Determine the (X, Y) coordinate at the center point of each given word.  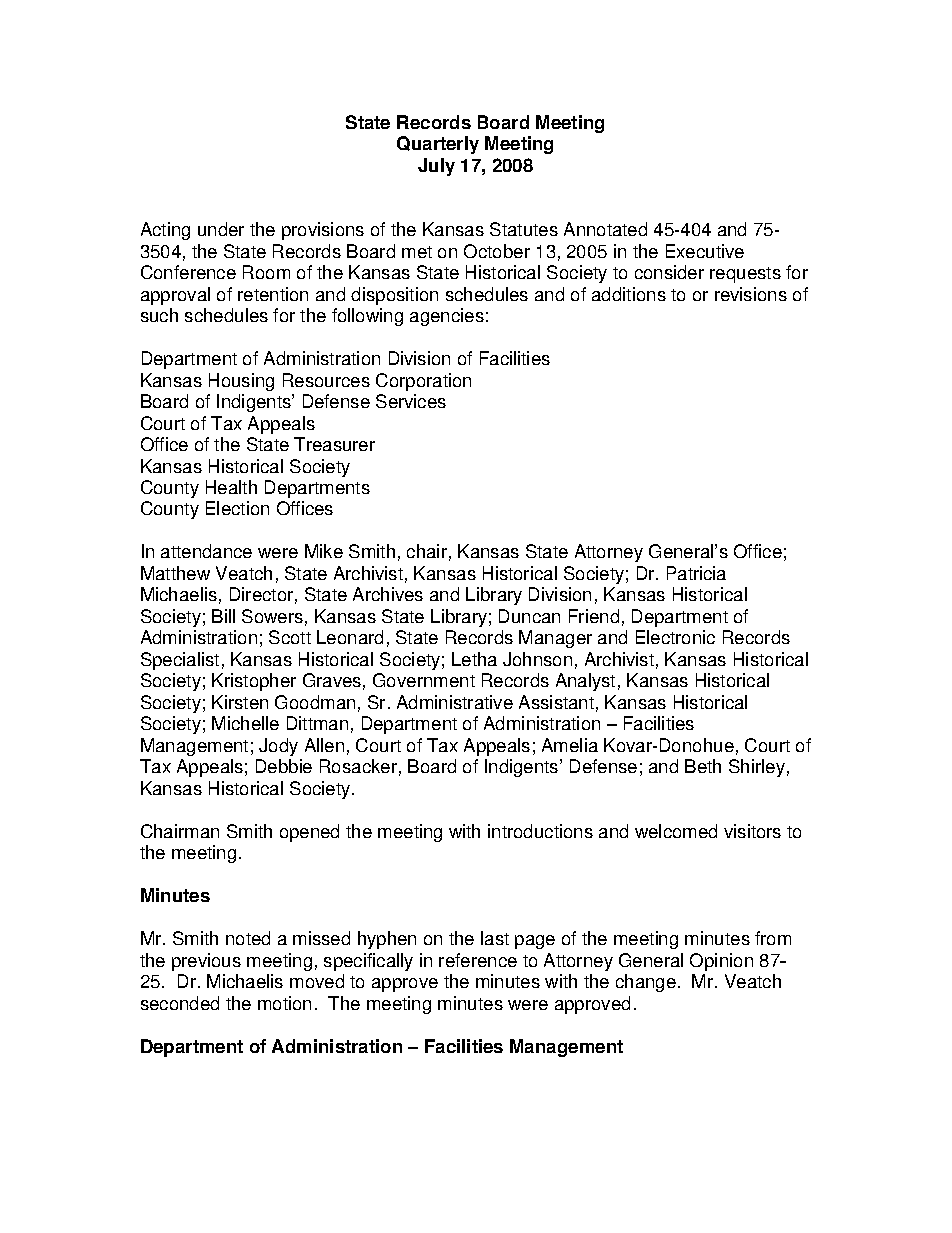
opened (309, 833)
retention (273, 294)
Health (231, 487)
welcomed (676, 831)
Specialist (180, 661)
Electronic (675, 637)
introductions (540, 831)
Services (411, 401)
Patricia (696, 573)
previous (206, 962)
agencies (447, 317)
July (436, 167)
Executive (705, 251)
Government (424, 680)
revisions (751, 294)
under (221, 229)
